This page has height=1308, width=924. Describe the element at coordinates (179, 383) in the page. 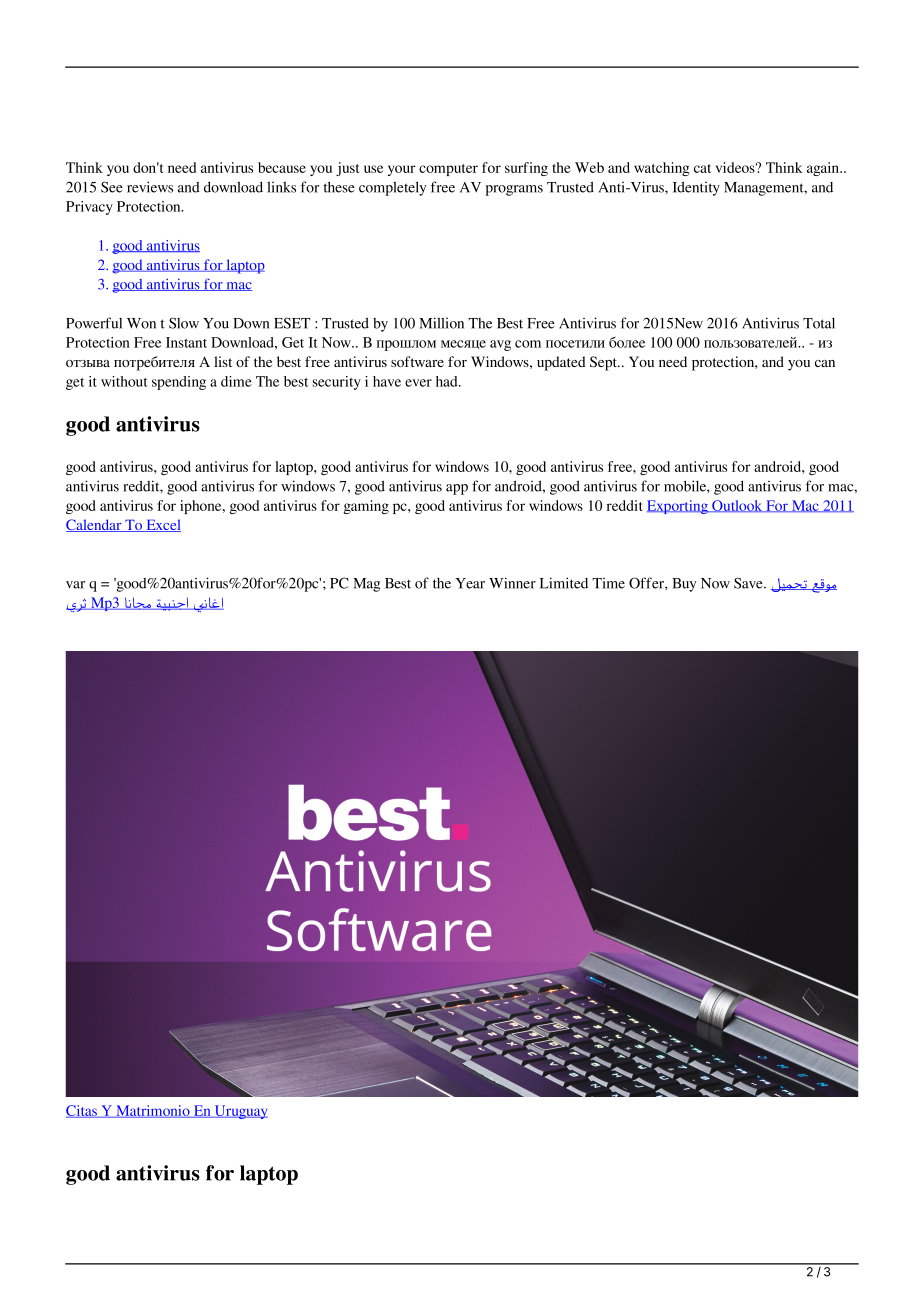

I see `spending` at that location.
